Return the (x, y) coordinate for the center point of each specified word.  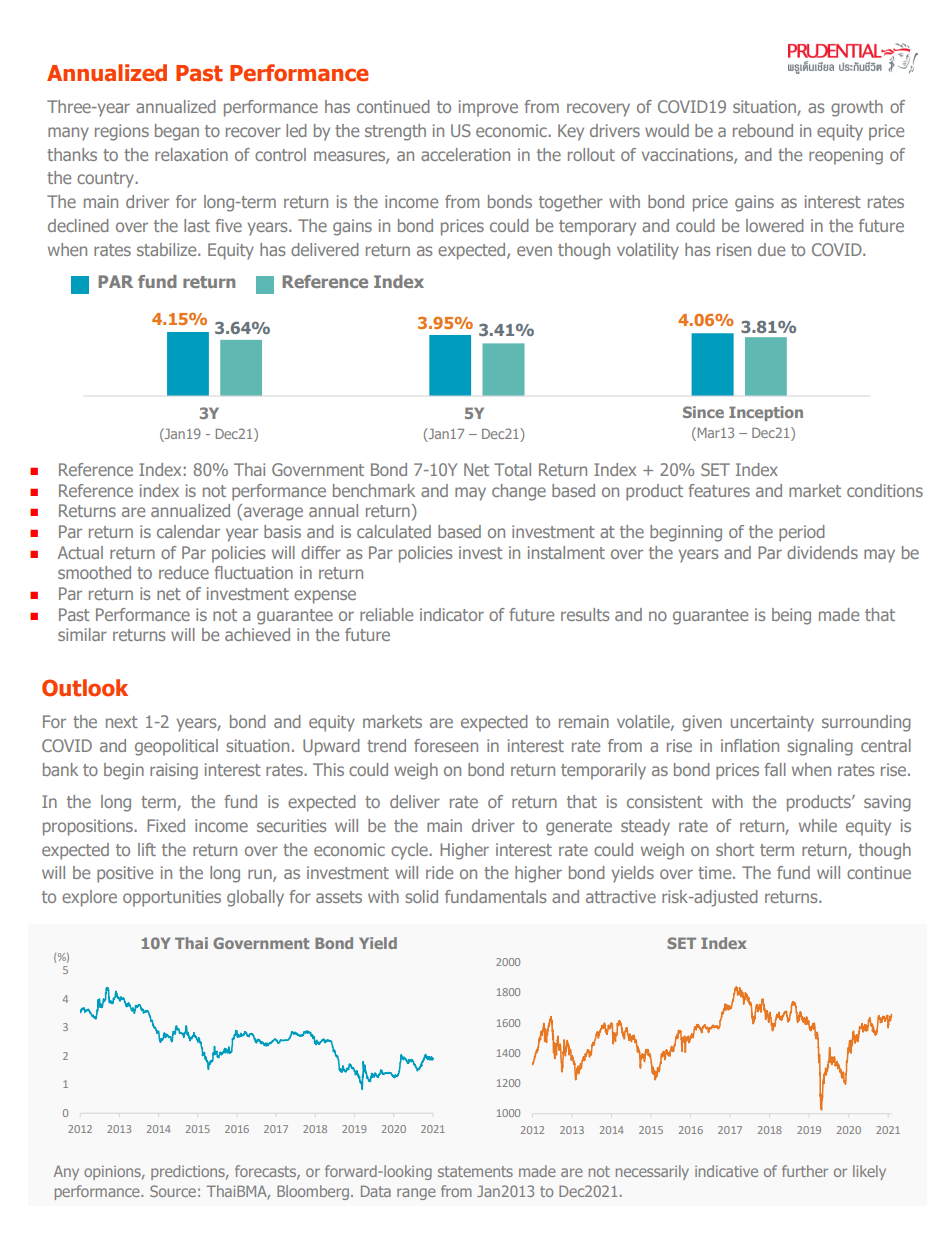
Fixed (166, 825)
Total (512, 469)
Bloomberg (313, 1192)
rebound (763, 130)
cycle (410, 851)
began (177, 132)
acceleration (465, 154)
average (272, 514)
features (719, 490)
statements (475, 1171)
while (818, 825)
